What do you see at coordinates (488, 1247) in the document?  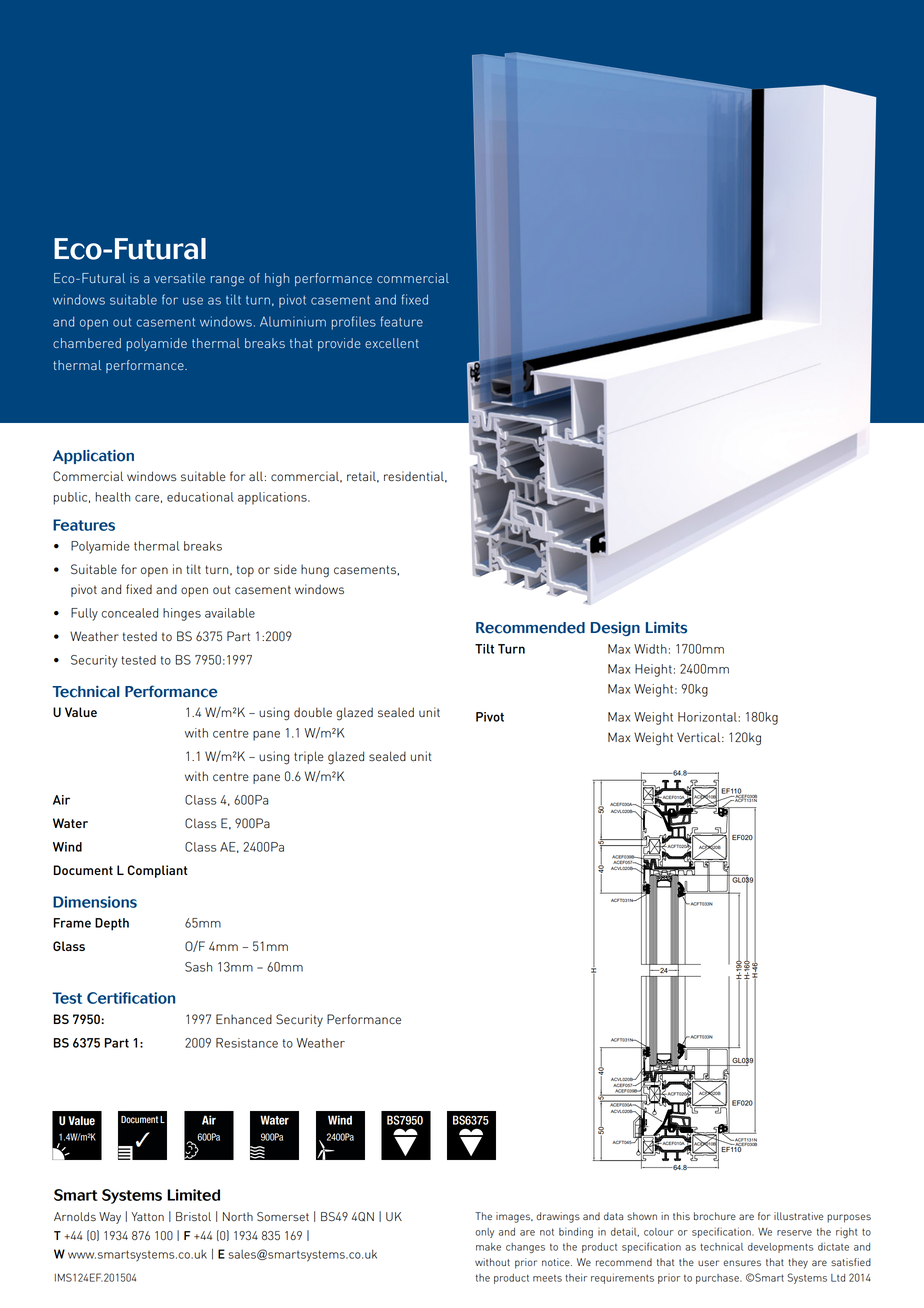 I see `make` at bounding box center [488, 1247].
